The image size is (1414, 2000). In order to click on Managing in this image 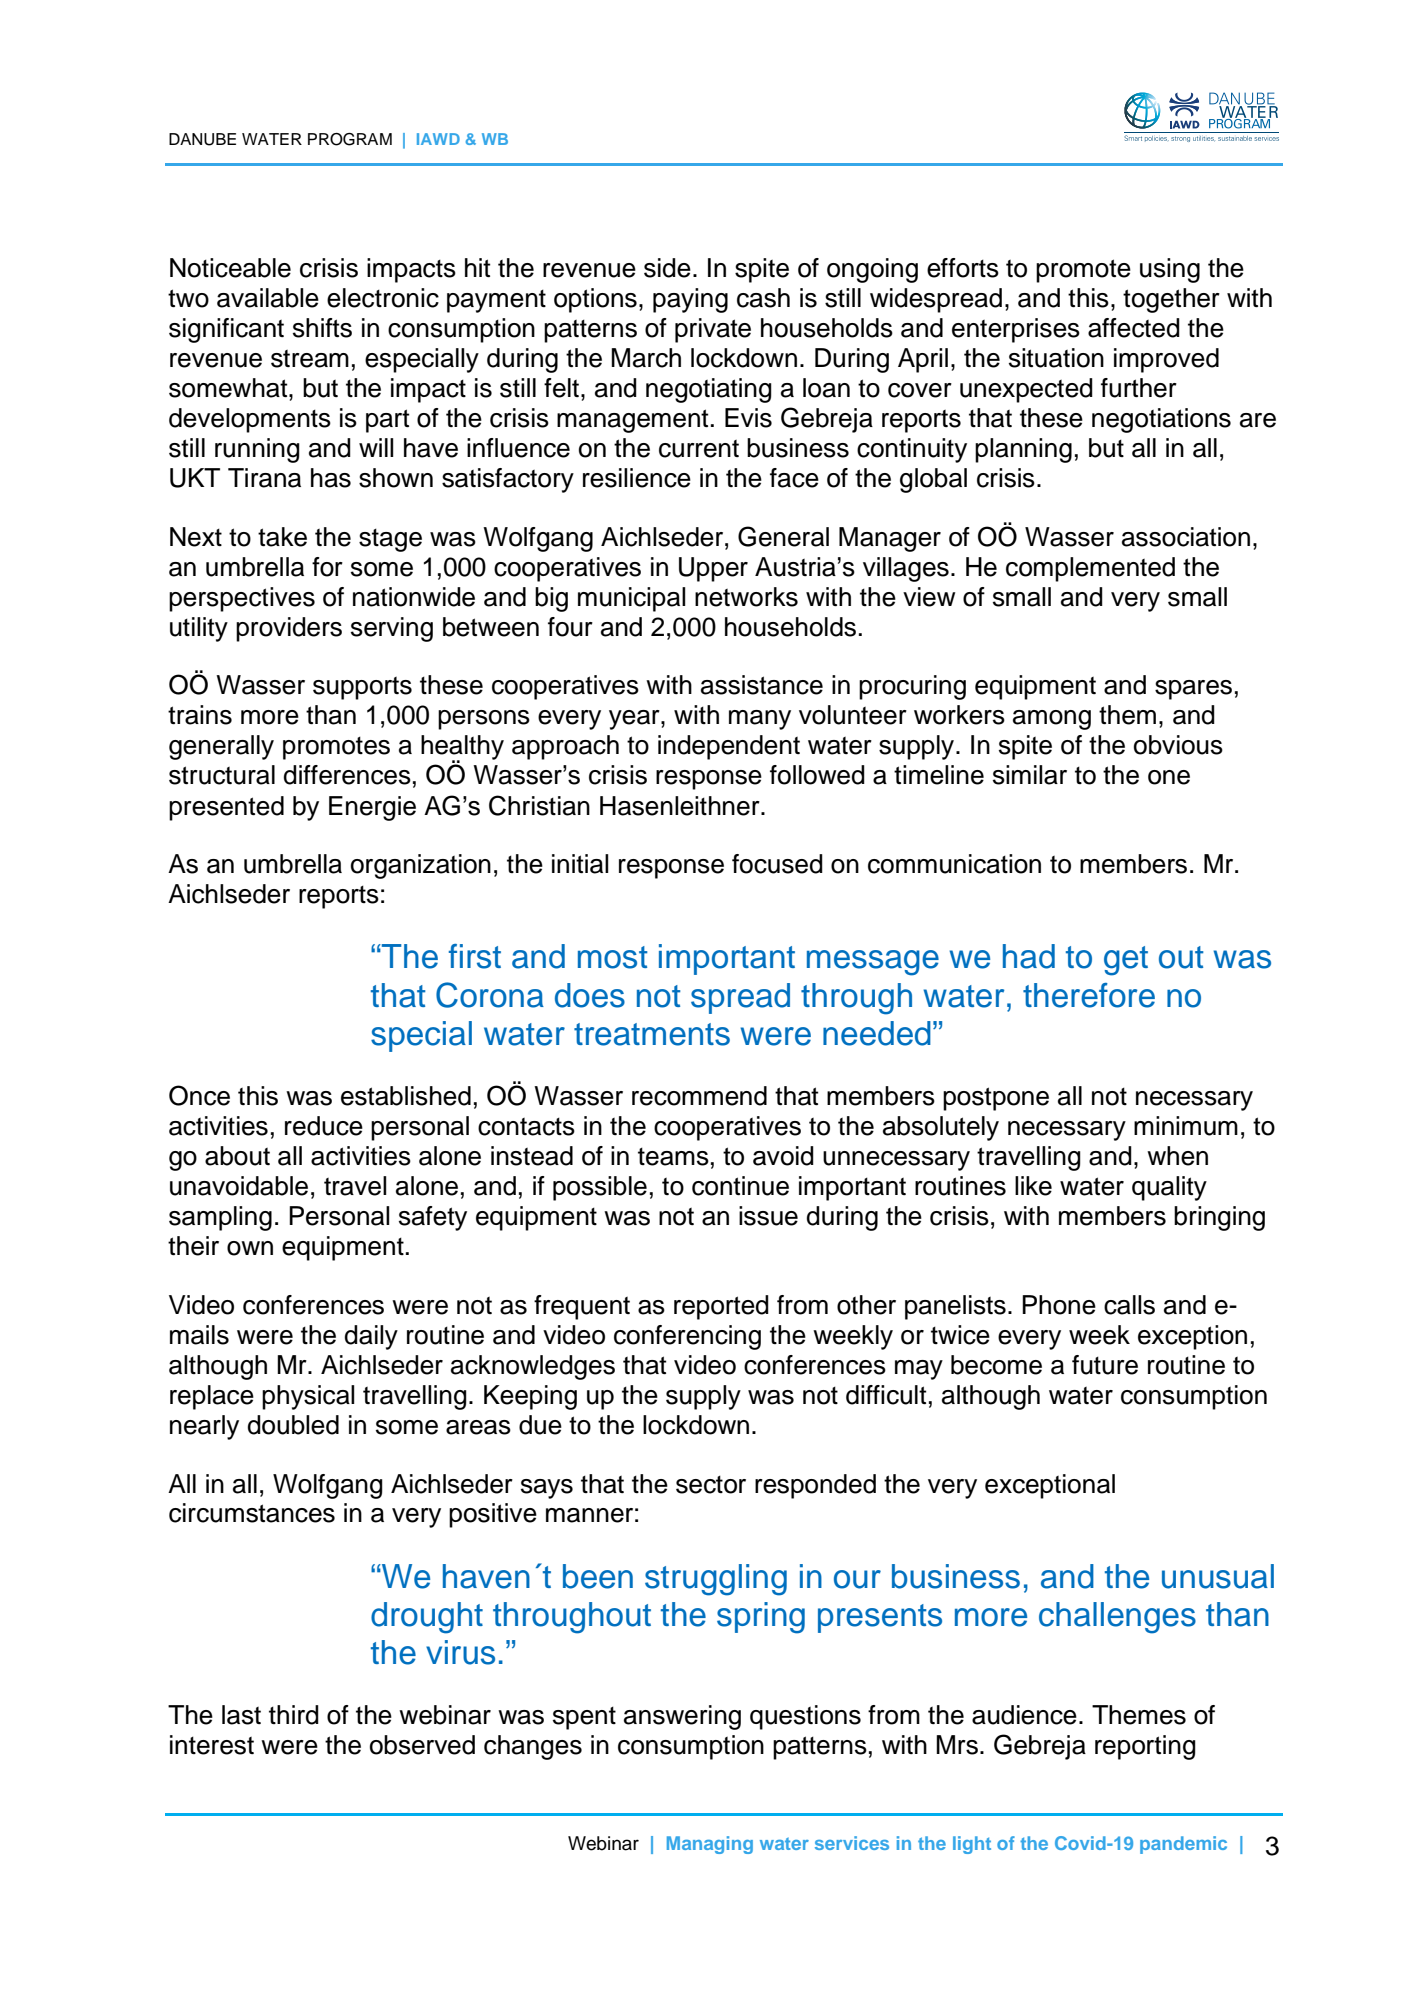, I will do `click(710, 1845)`.
